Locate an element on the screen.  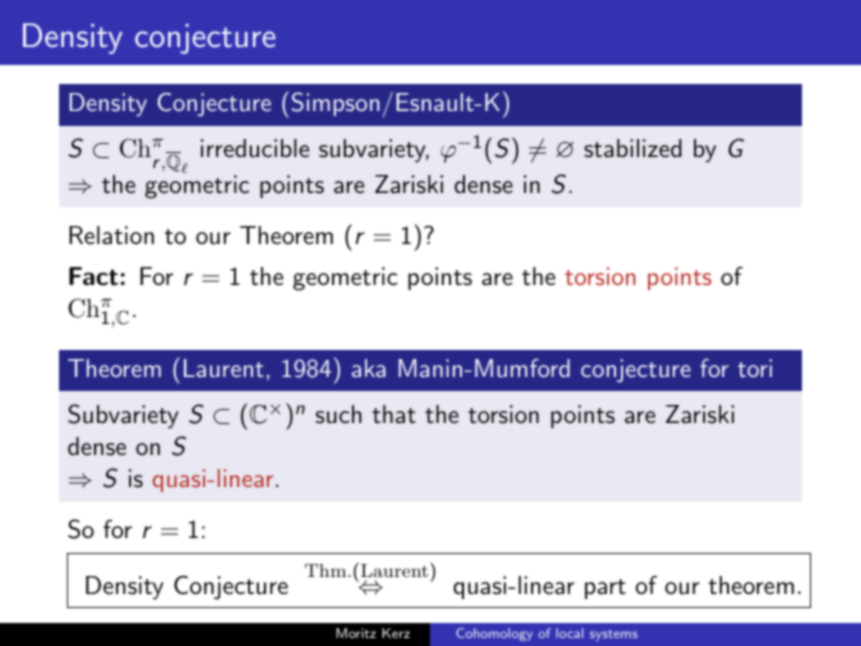
irreducible is located at coordinates (255, 148).
